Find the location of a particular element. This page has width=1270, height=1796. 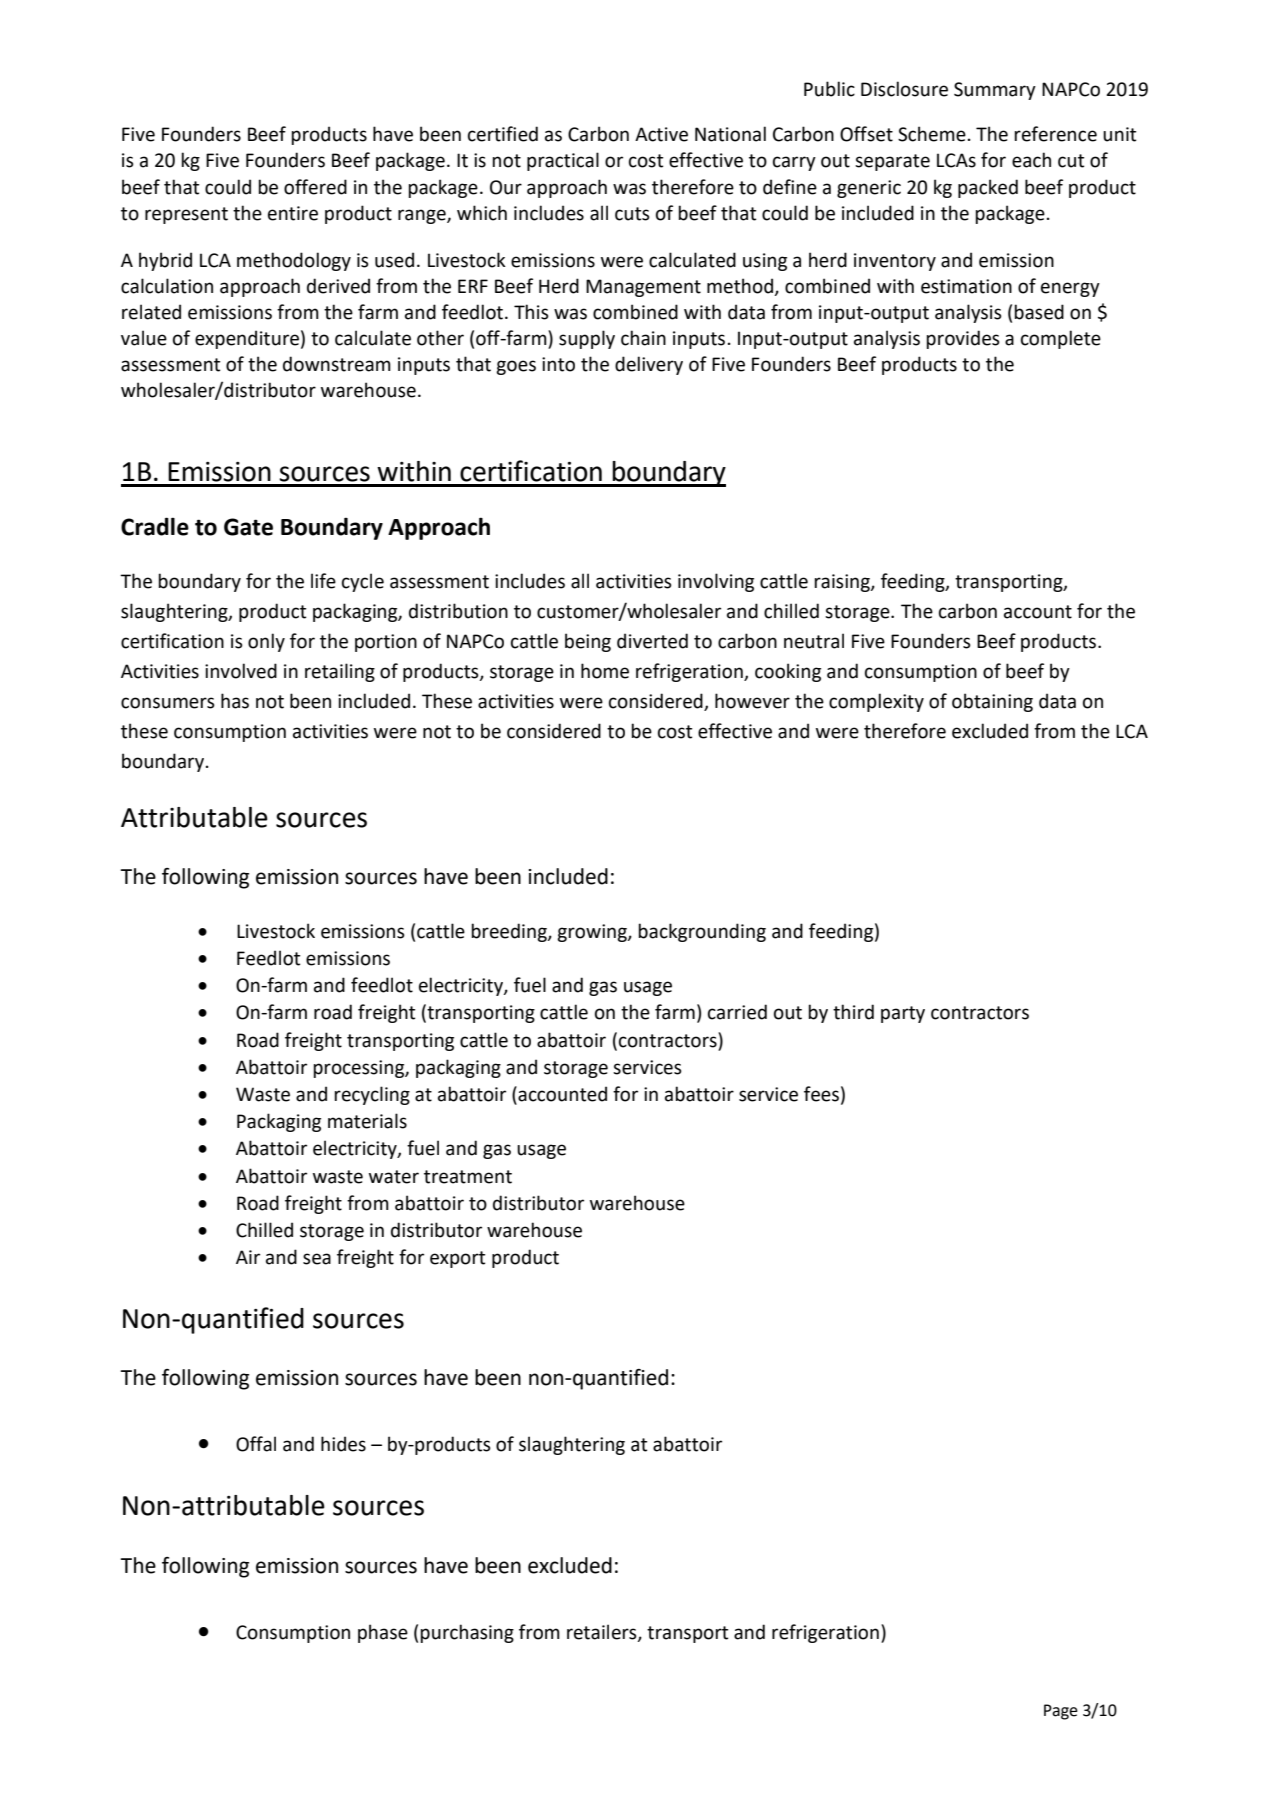

fees is located at coordinates (821, 1094).
